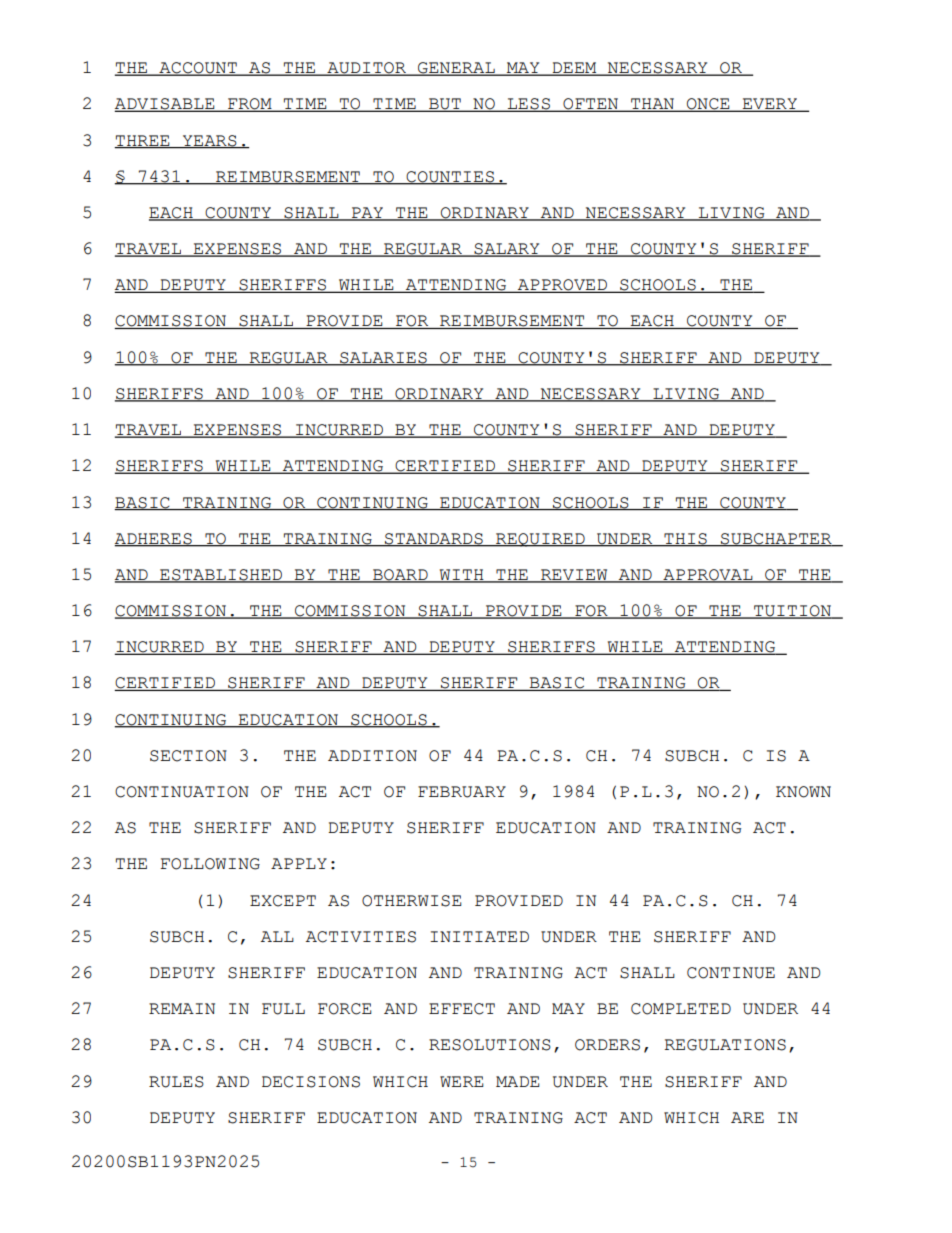 Image resolution: width=952 pixels, height=1233 pixels. Describe the element at coordinates (188, 756) in the screenshot. I see `SECTION` at that location.
